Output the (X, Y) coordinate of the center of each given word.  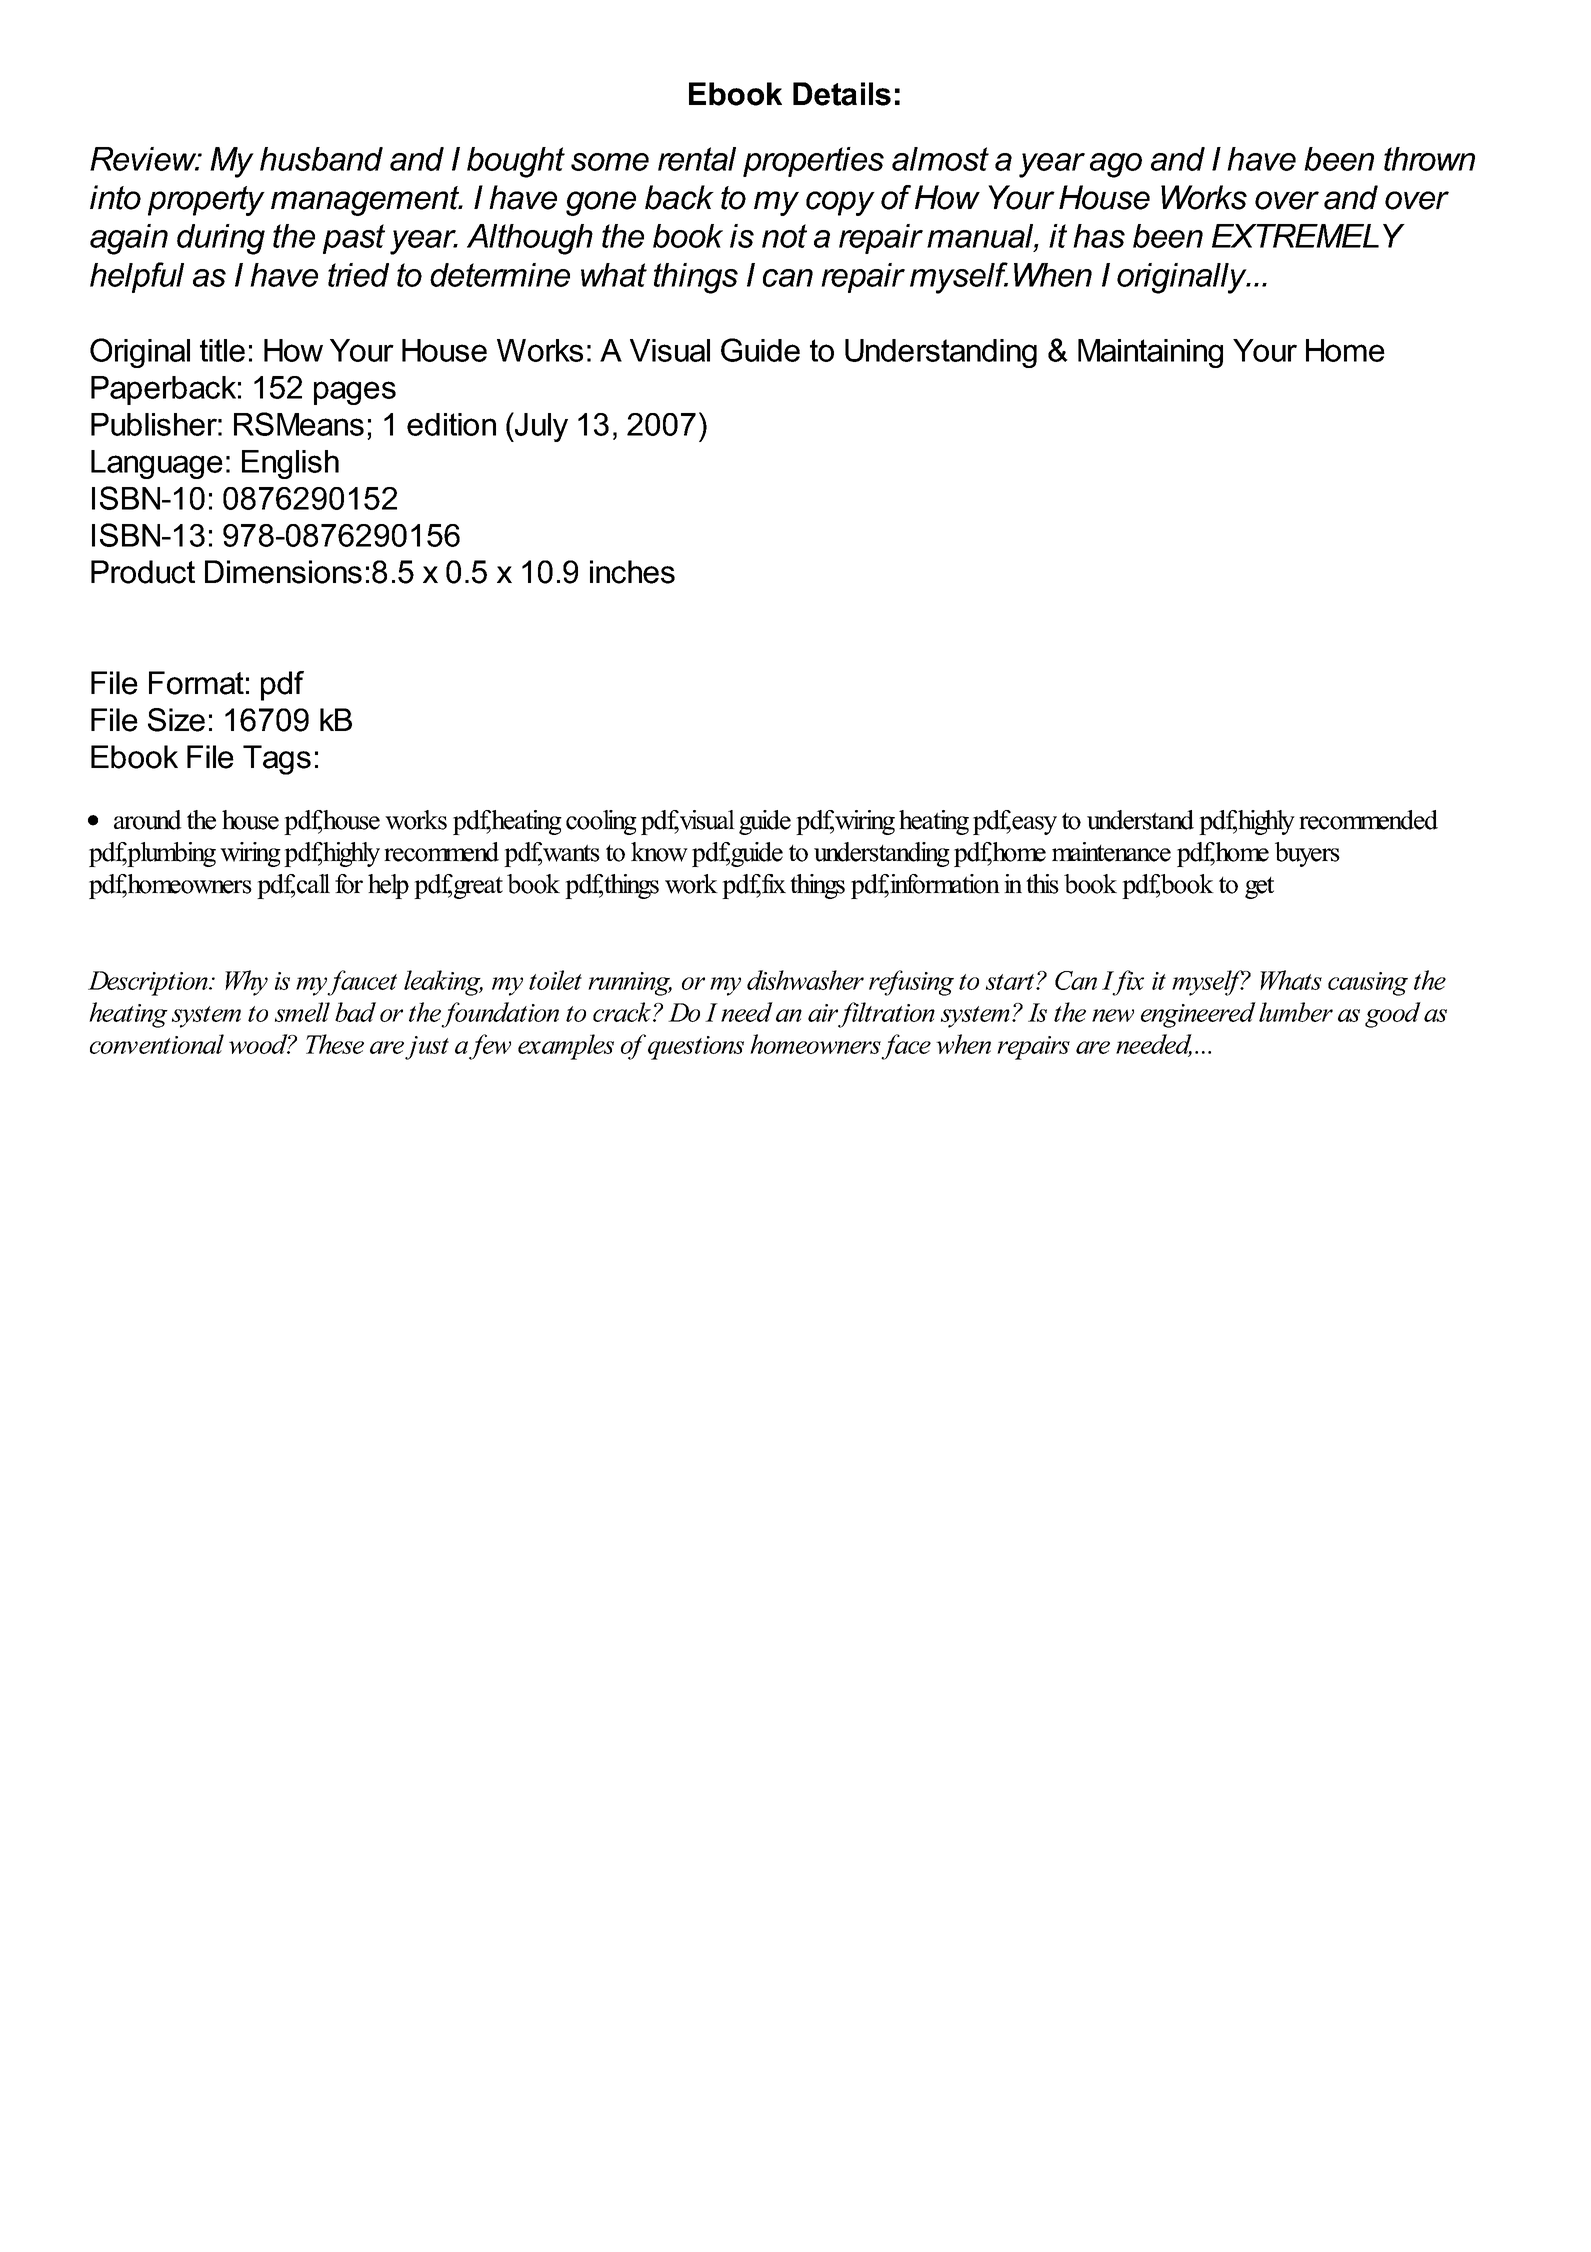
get (1259, 888)
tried (358, 275)
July (540, 427)
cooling (601, 822)
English (290, 464)
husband (321, 159)
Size (176, 720)
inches (632, 572)
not (784, 236)
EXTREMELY (1308, 236)
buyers (1307, 854)
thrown (1429, 159)
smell (302, 1012)
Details (842, 94)
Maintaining (1150, 353)
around (148, 820)
